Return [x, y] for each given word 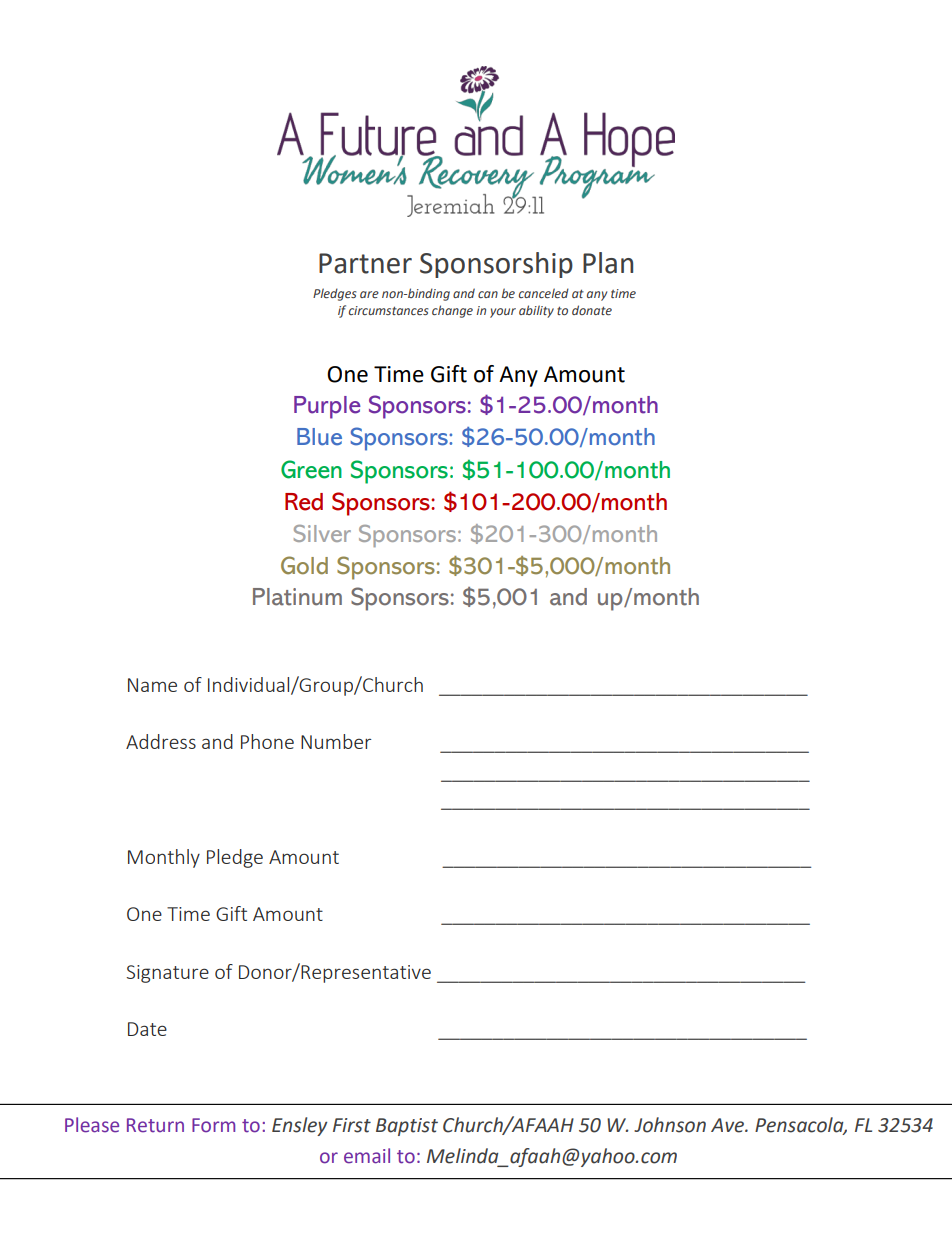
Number [336, 741]
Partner [365, 263]
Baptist [407, 1127]
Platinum [297, 597]
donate [592, 310]
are [369, 294]
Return [155, 1125]
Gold [304, 565]
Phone [267, 741]
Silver [322, 533]
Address [161, 741]
